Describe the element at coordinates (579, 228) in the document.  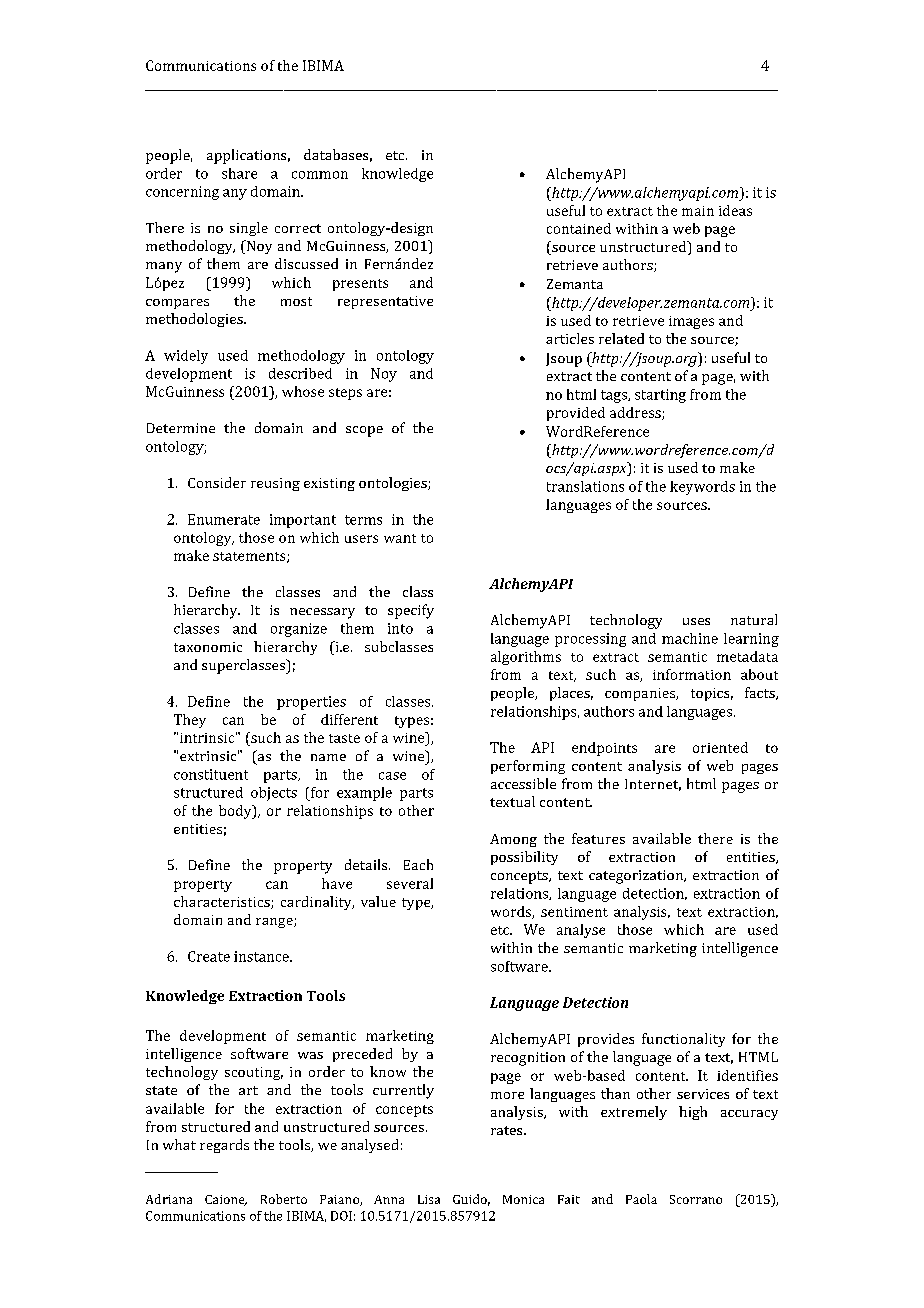
I see `contained` at that location.
